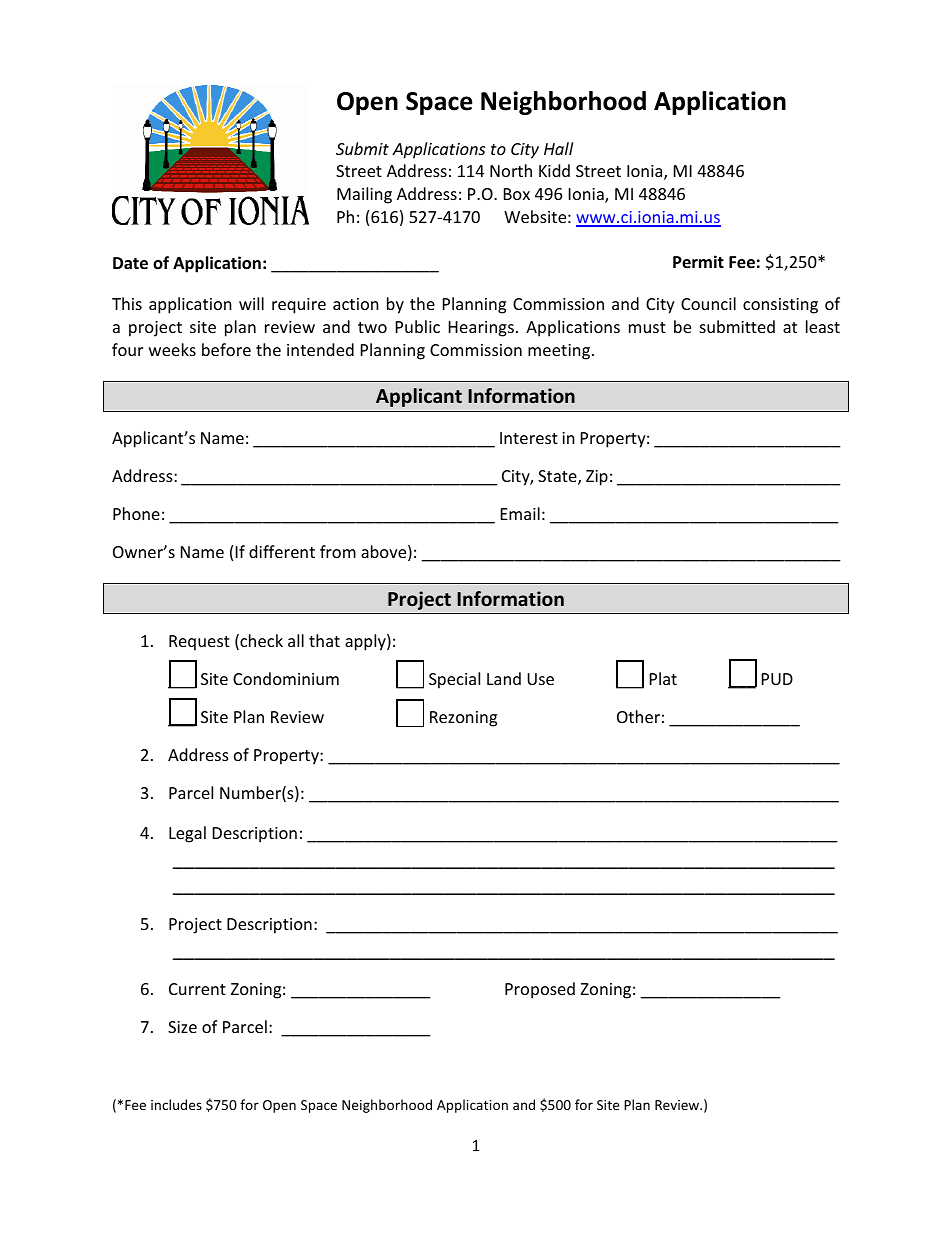 This screenshot has width=952, height=1233. I want to click on Land, so click(504, 678).
